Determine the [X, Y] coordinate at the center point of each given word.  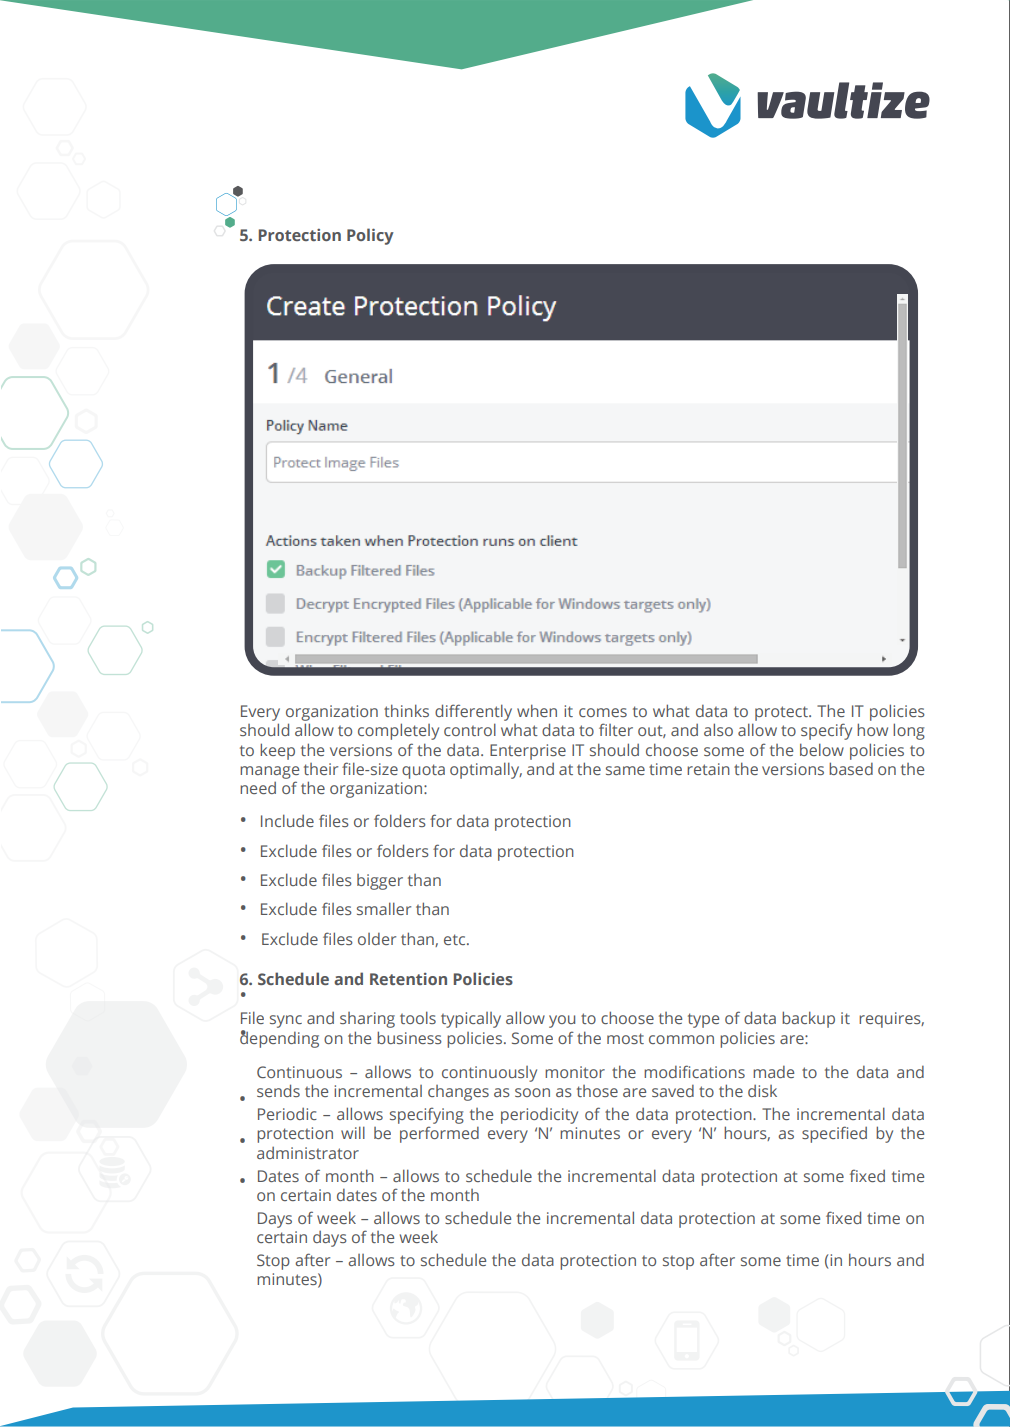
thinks [406, 710]
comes [603, 712]
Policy [370, 236]
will [353, 1132]
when [537, 710]
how [872, 729]
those [597, 1091]
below [822, 749]
